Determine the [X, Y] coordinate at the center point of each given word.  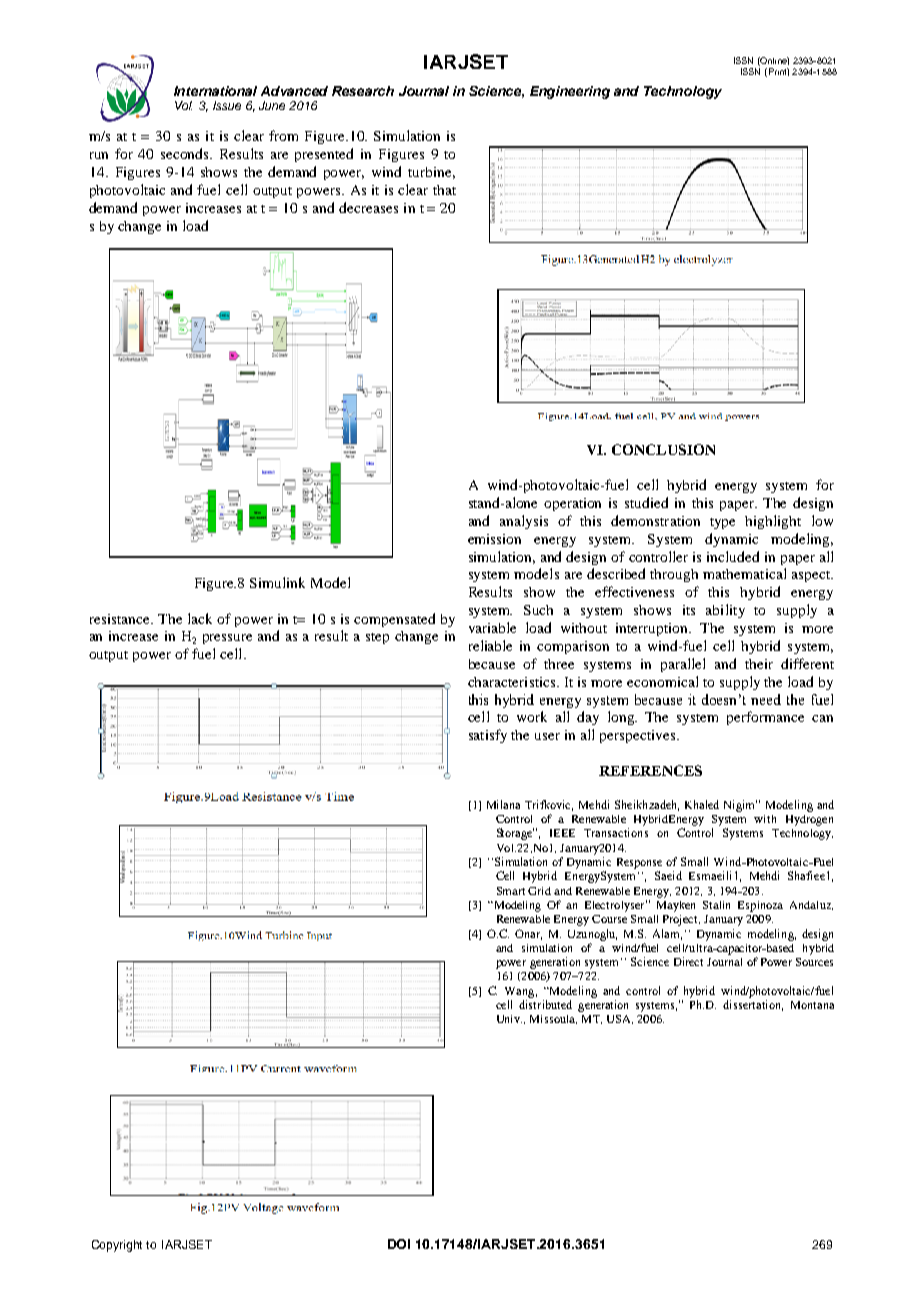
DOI [399, 1244]
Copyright [117, 1246]
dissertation [753, 1005]
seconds [186, 153]
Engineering [570, 92]
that [444, 190]
